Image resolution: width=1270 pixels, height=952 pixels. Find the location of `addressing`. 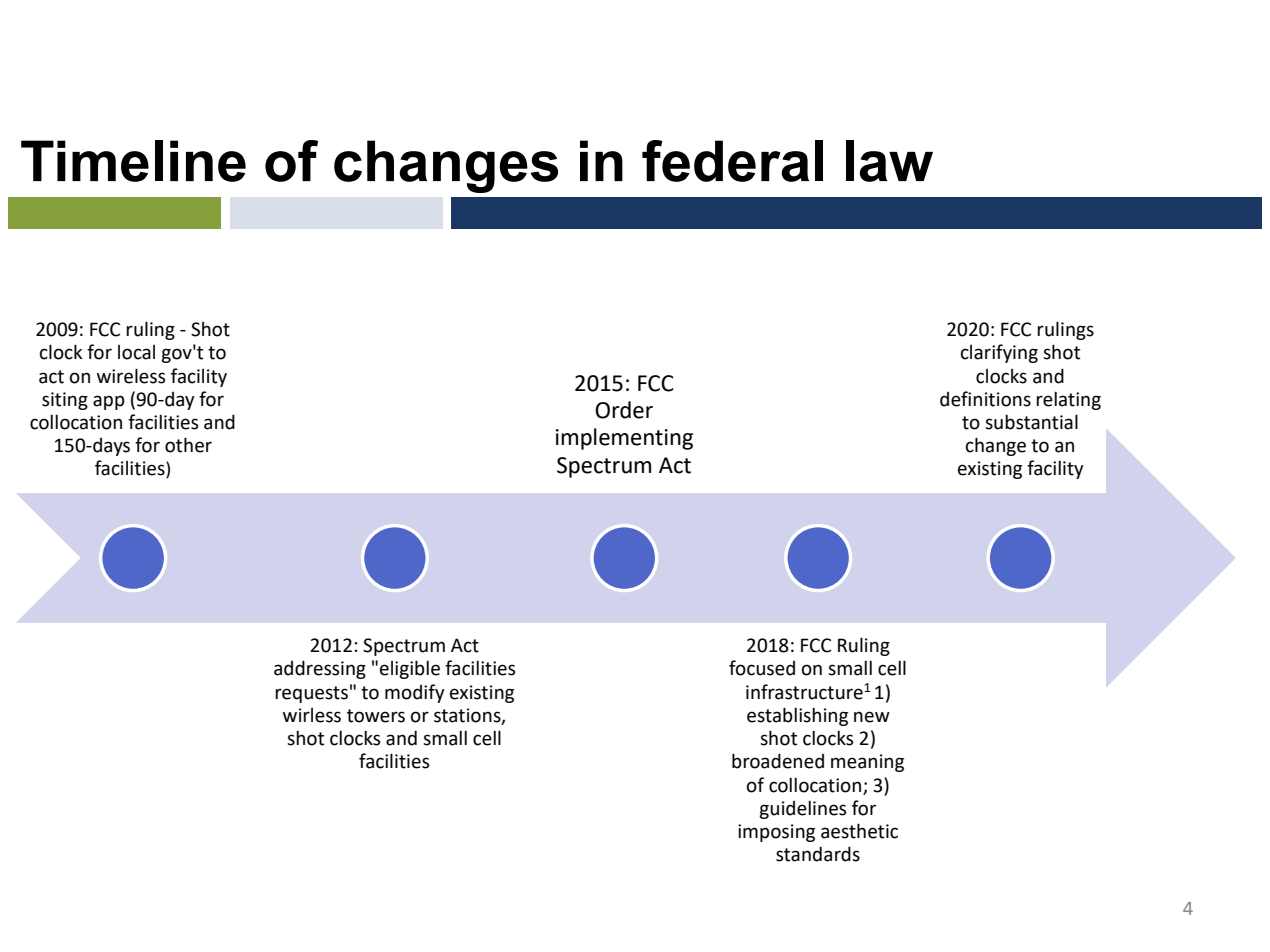

addressing is located at coordinates (320, 669).
